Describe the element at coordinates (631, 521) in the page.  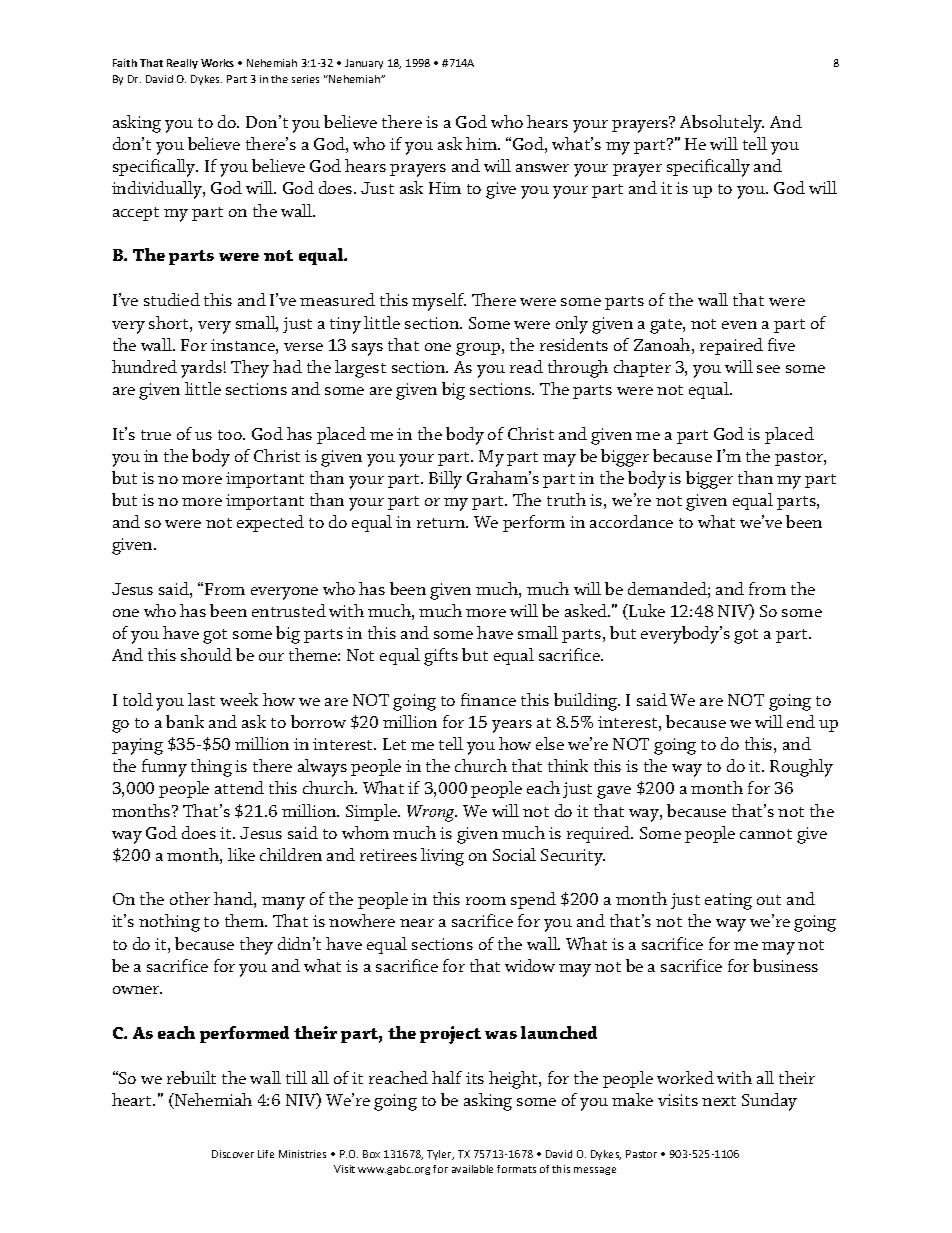
I see `accordance` at that location.
